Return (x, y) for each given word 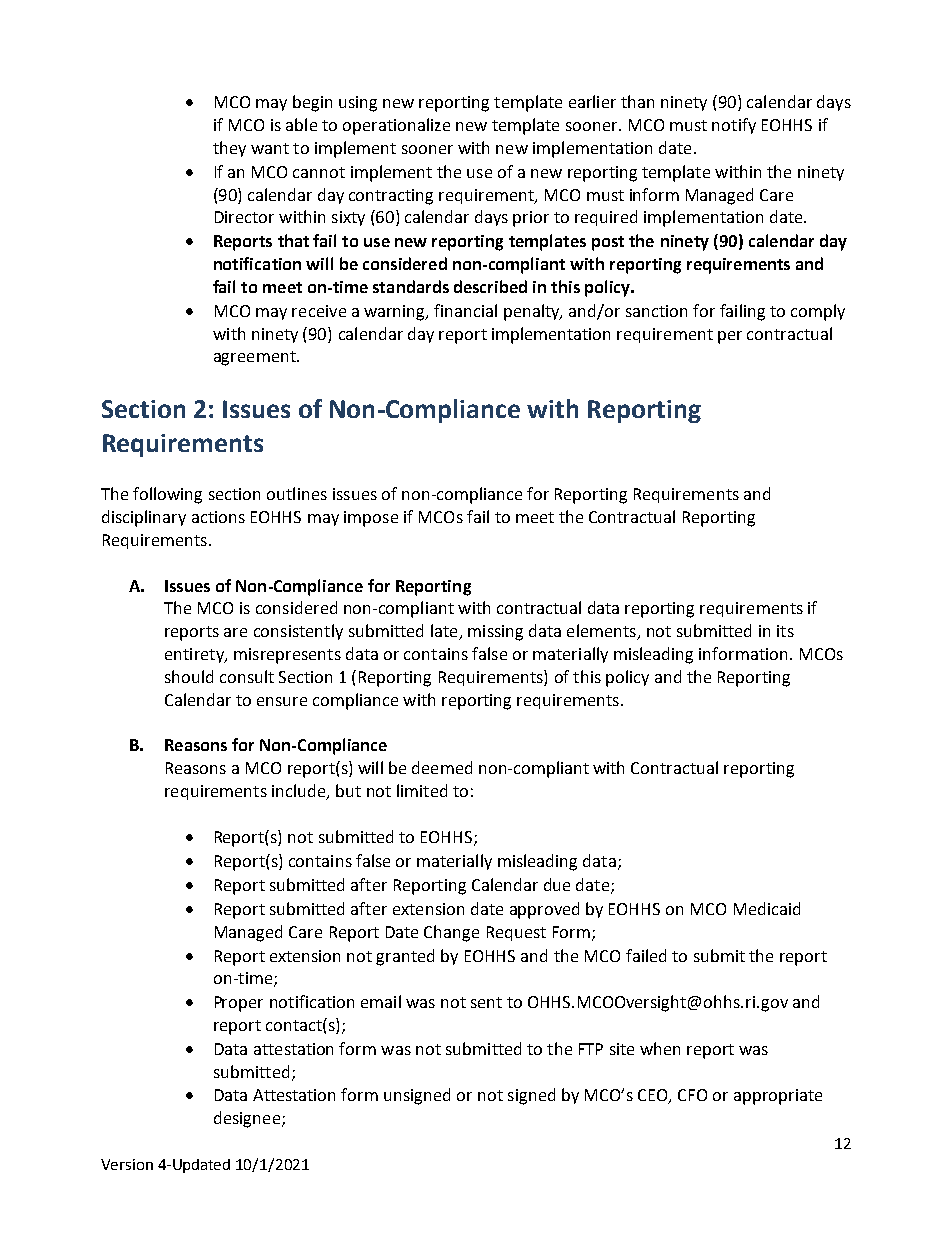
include (300, 792)
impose (371, 519)
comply (818, 312)
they (229, 149)
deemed (442, 767)
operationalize (396, 126)
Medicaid (767, 908)
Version (127, 1164)
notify (734, 126)
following (167, 495)
